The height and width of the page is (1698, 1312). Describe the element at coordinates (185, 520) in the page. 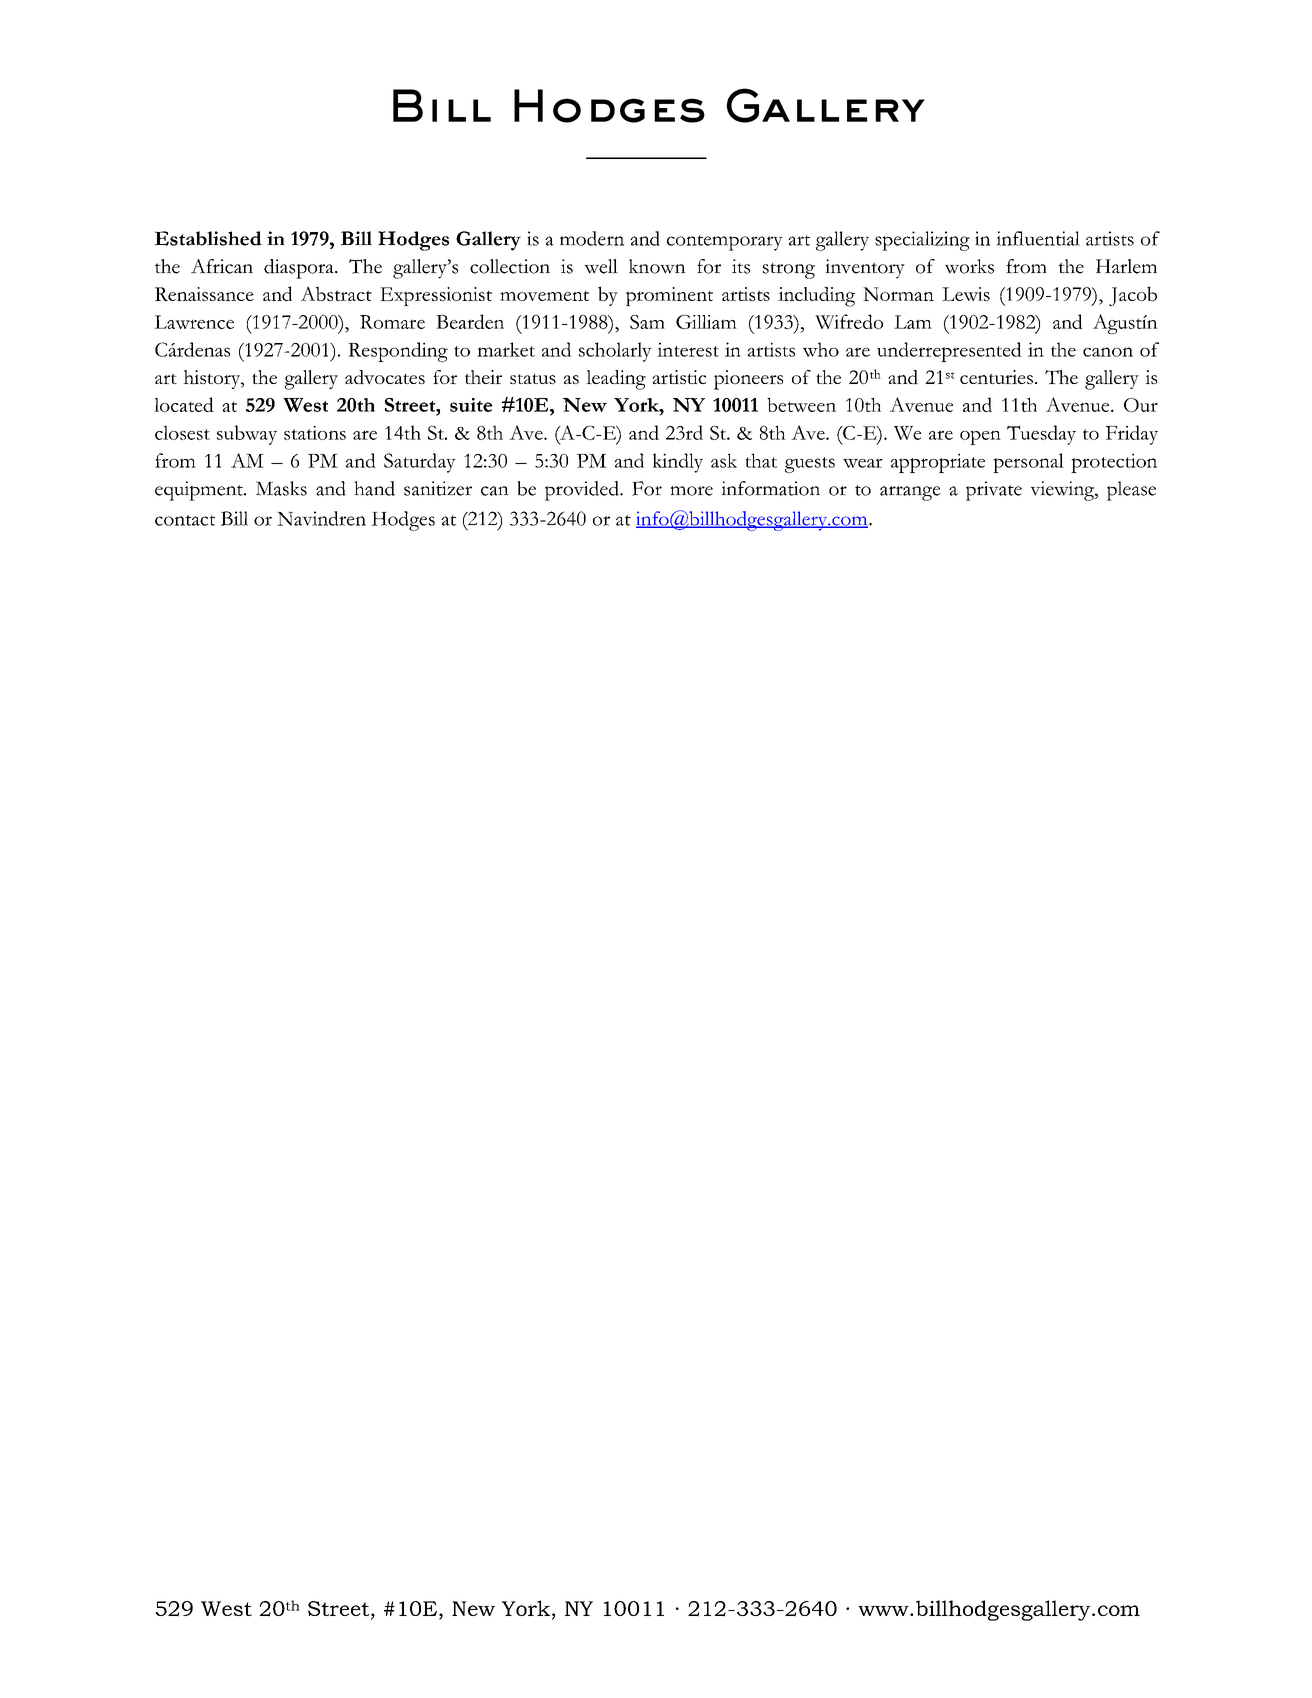

I see `contact` at that location.
